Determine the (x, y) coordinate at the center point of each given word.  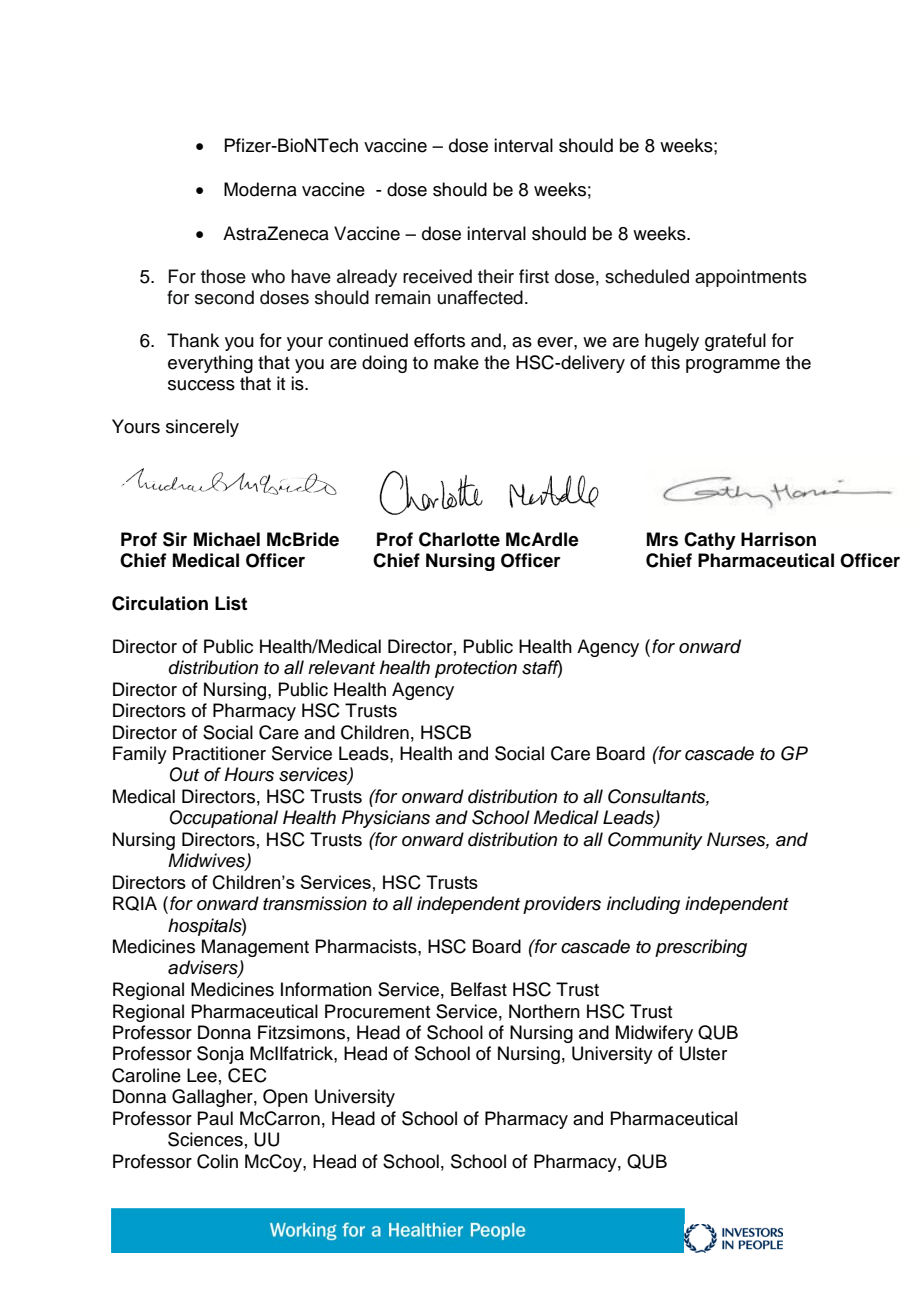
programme (733, 366)
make (456, 362)
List (231, 603)
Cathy (710, 541)
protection (476, 669)
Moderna (260, 189)
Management (255, 948)
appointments (751, 278)
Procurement (377, 1011)
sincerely (202, 428)
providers (562, 905)
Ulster (703, 1053)
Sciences (205, 1139)
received (437, 276)
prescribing (701, 948)
